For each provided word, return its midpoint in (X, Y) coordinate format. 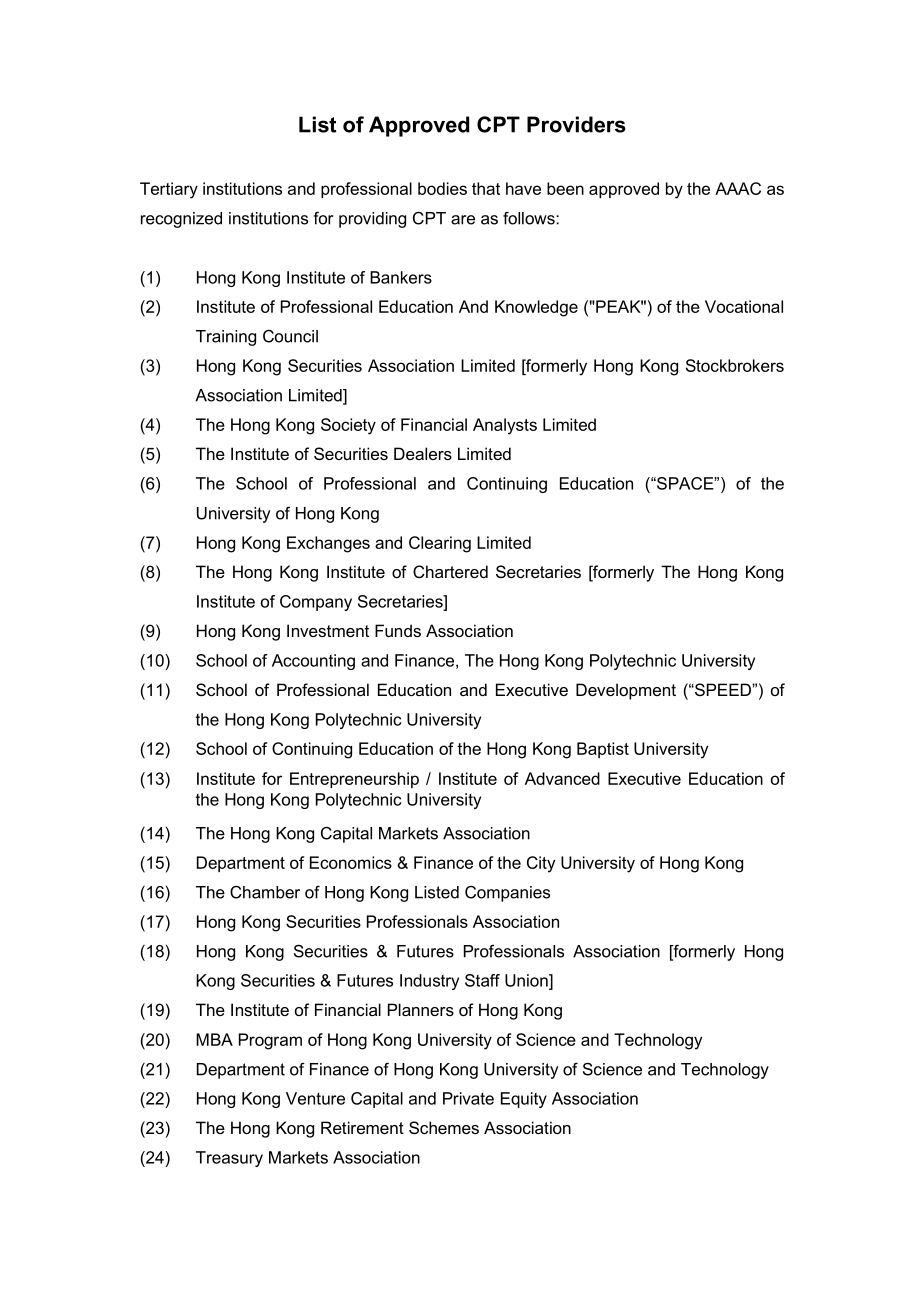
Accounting (313, 662)
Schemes (444, 1127)
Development (626, 691)
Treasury (229, 1159)
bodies (442, 188)
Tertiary (169, 190)
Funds (398, 630)
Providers (576, 124)
